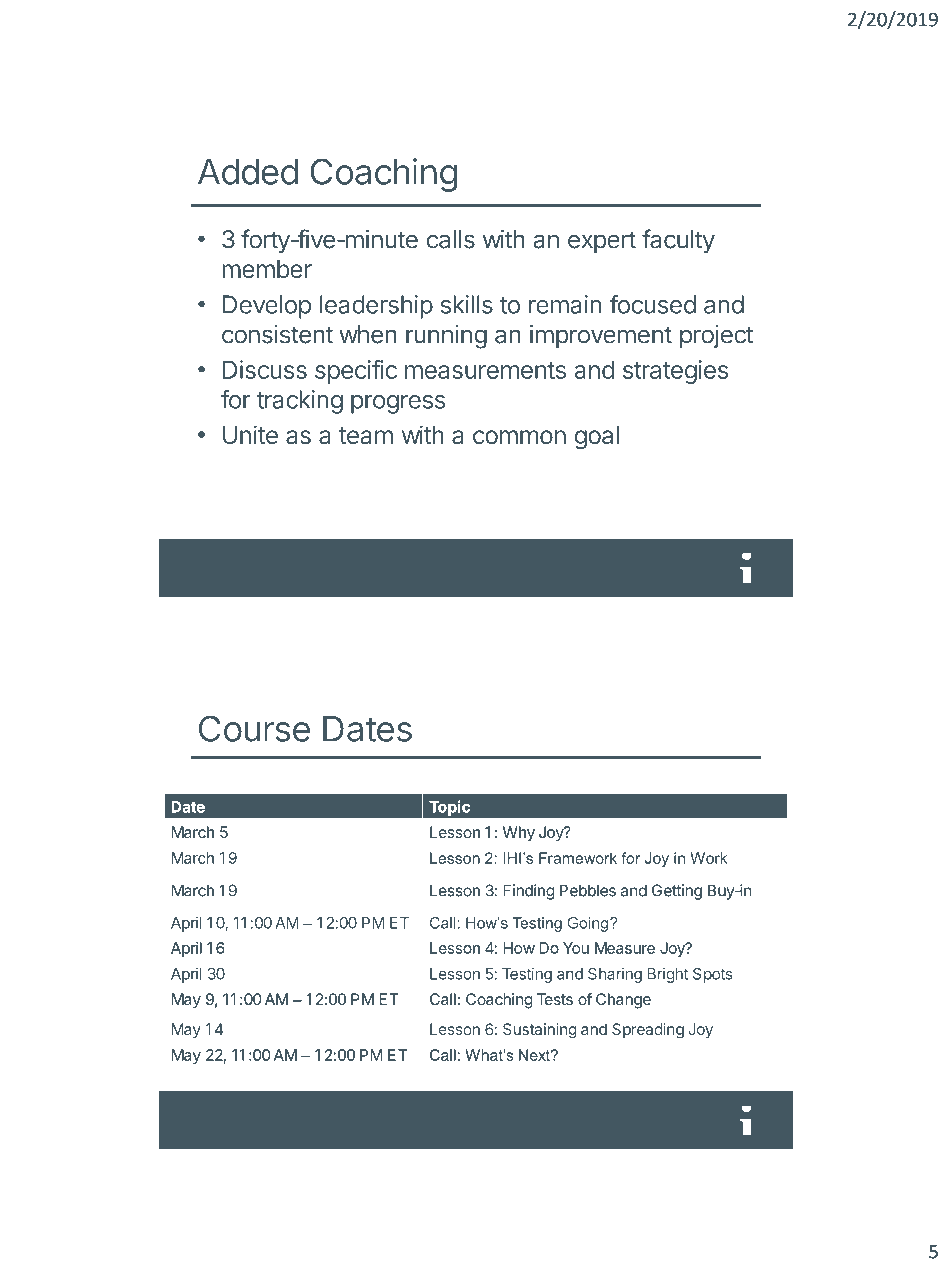  Describe the element at coordinates (678, 241) in the image. I see `faculty` at that location.
